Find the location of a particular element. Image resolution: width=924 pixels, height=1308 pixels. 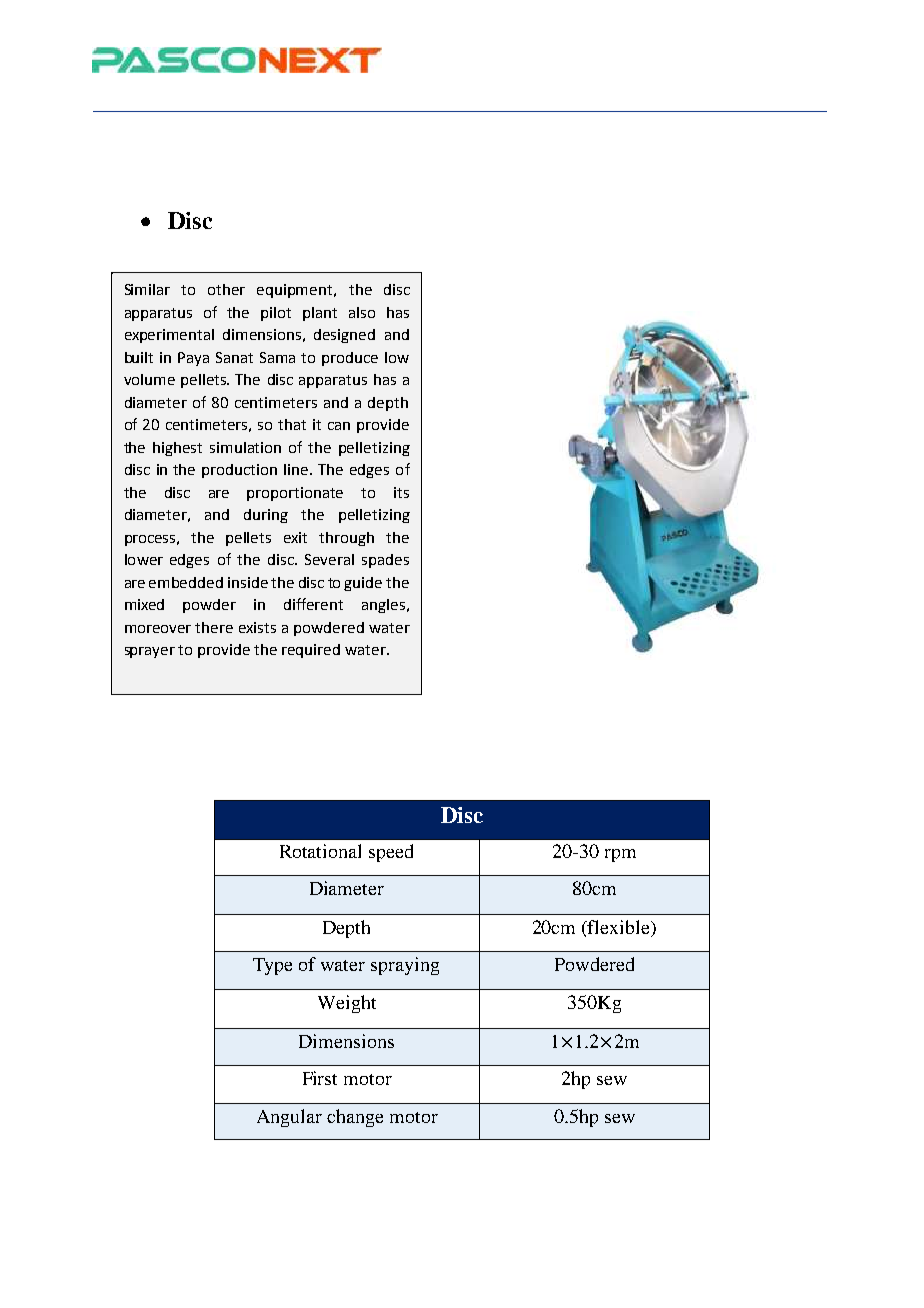

Rotational is located at coordinates (320, 851).
